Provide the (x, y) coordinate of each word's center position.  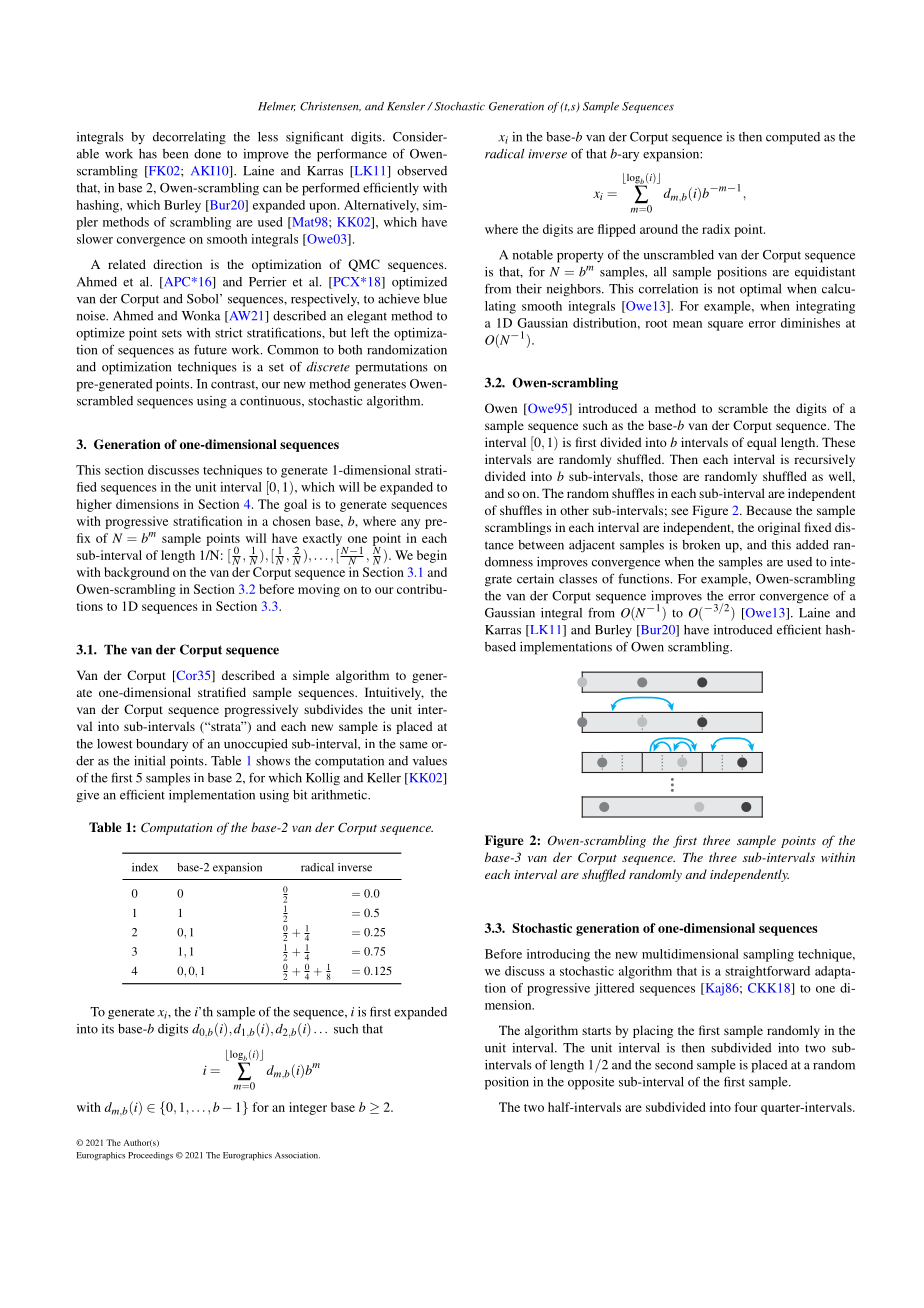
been (175, 154)
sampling (768, 955)
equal (762, 443)
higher (94, 505)
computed (793, 138)
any (410, 524)
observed (422, 171)
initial (150, 761)
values (430, 761)
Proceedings (150, 1156)
